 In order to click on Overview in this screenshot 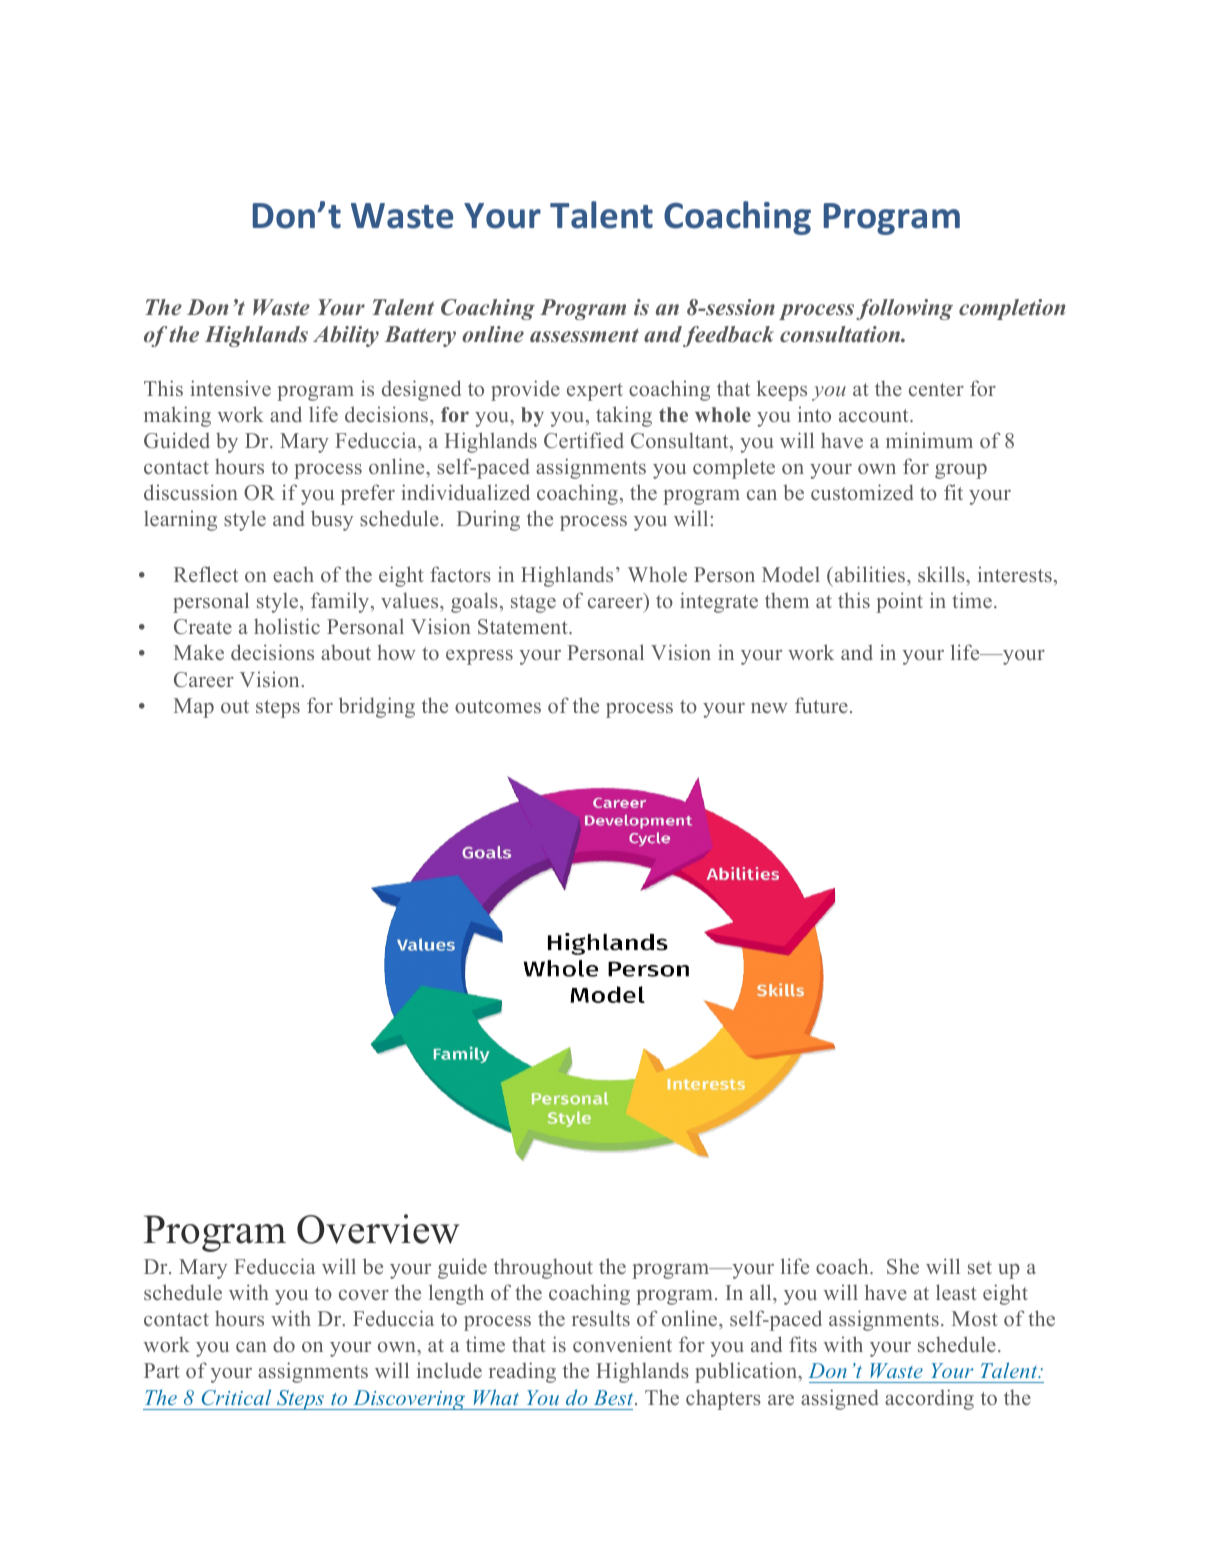, I will do `click(378, 1229)`.
